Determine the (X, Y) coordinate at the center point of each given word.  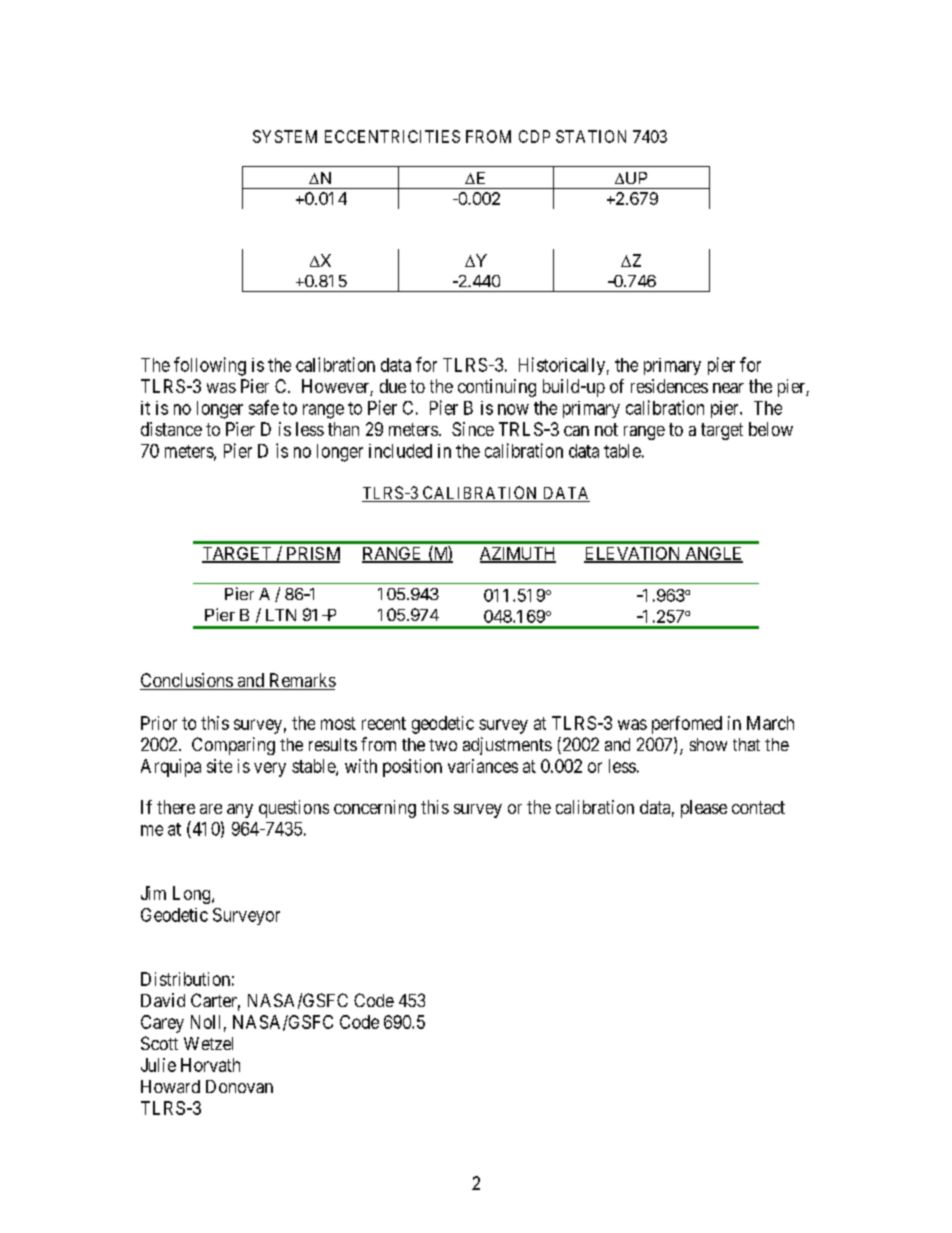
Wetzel (208, 1043)
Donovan (239, 1086)
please (704, 809)
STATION (591, 136)
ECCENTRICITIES (392, 136)
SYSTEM (285, 136)
